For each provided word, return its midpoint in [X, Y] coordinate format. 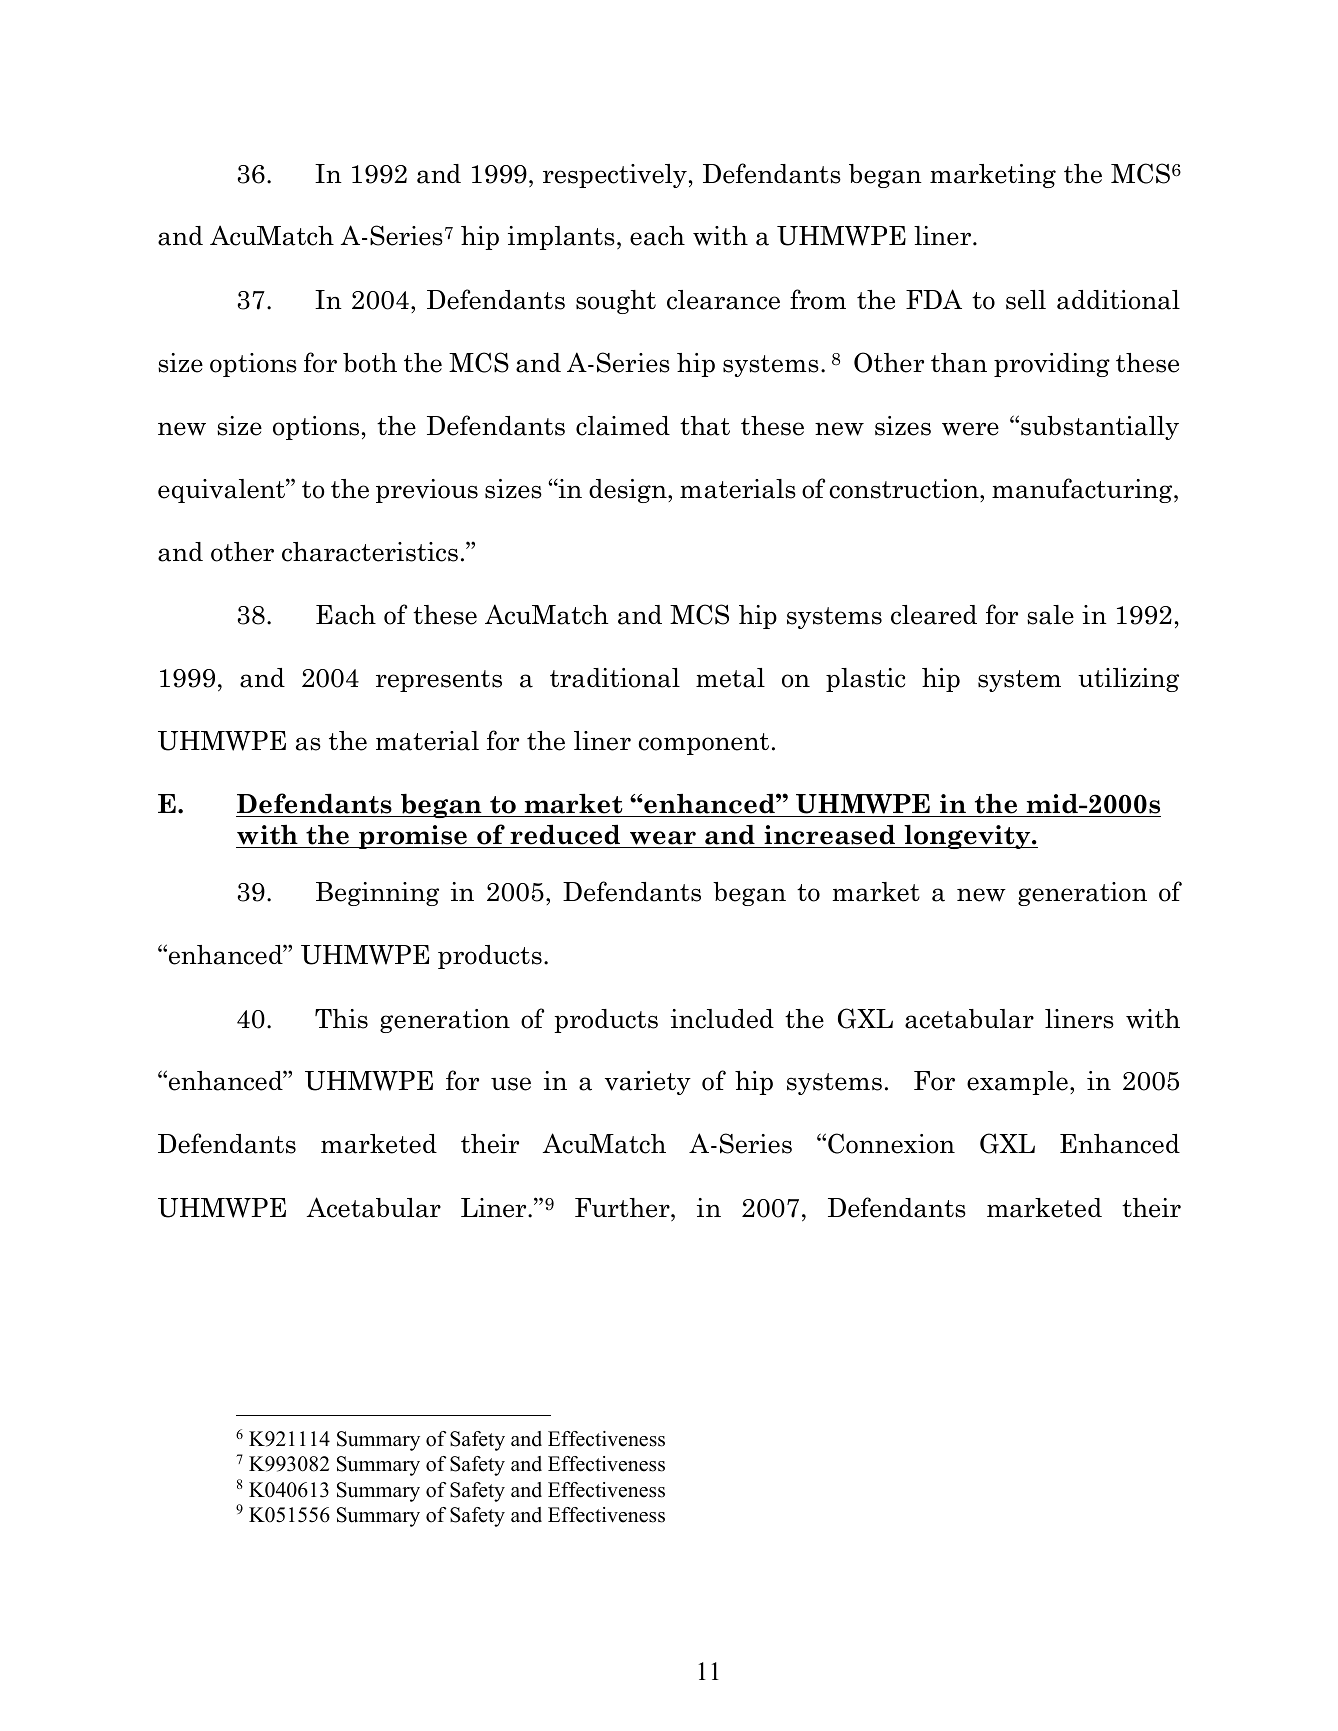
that [705, 426]
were [970, 429]
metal [730, 678]
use [511, 1084]
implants [561, 238]
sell [1026, 300]
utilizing [1128, 680]
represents [439, 681]
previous [427, 491]
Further [623, 1208]
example [1017, 1083]
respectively [615, 176]
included [722, 1019]
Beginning [377, 894]
